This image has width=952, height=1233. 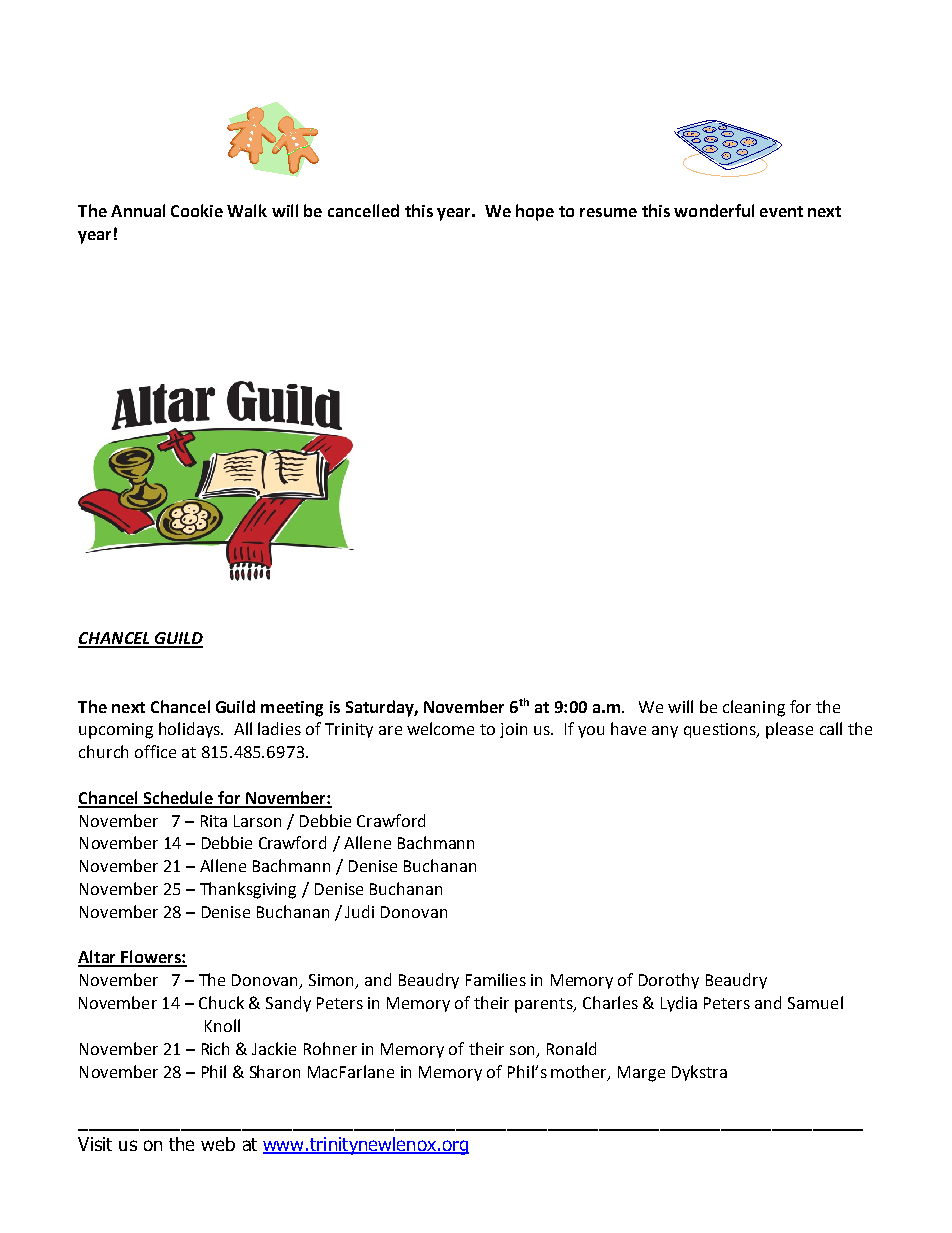 I want to click on wonderful, so click(x=714, y=210).
